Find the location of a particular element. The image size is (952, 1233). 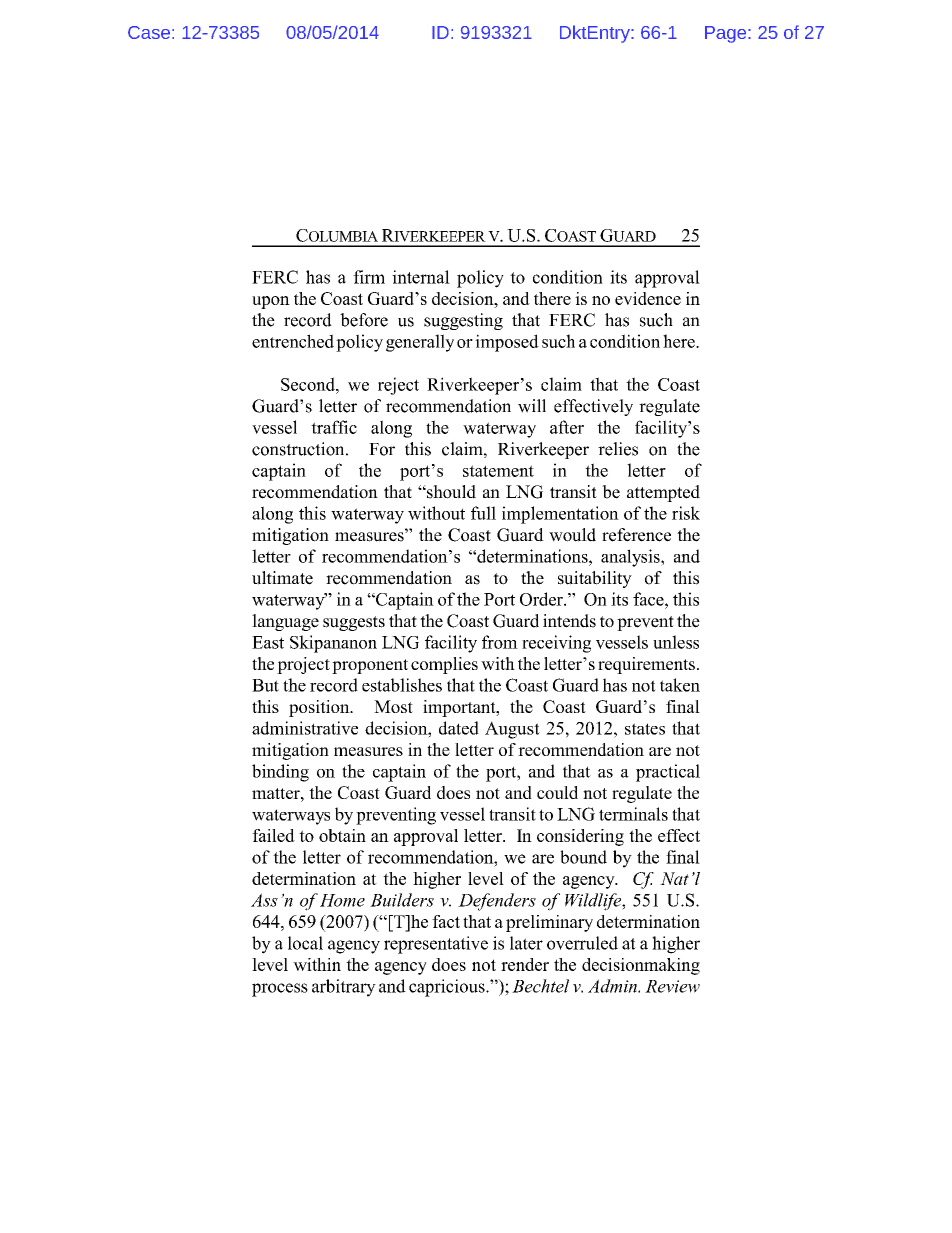

evidence is located at coordinates (648, 298).
